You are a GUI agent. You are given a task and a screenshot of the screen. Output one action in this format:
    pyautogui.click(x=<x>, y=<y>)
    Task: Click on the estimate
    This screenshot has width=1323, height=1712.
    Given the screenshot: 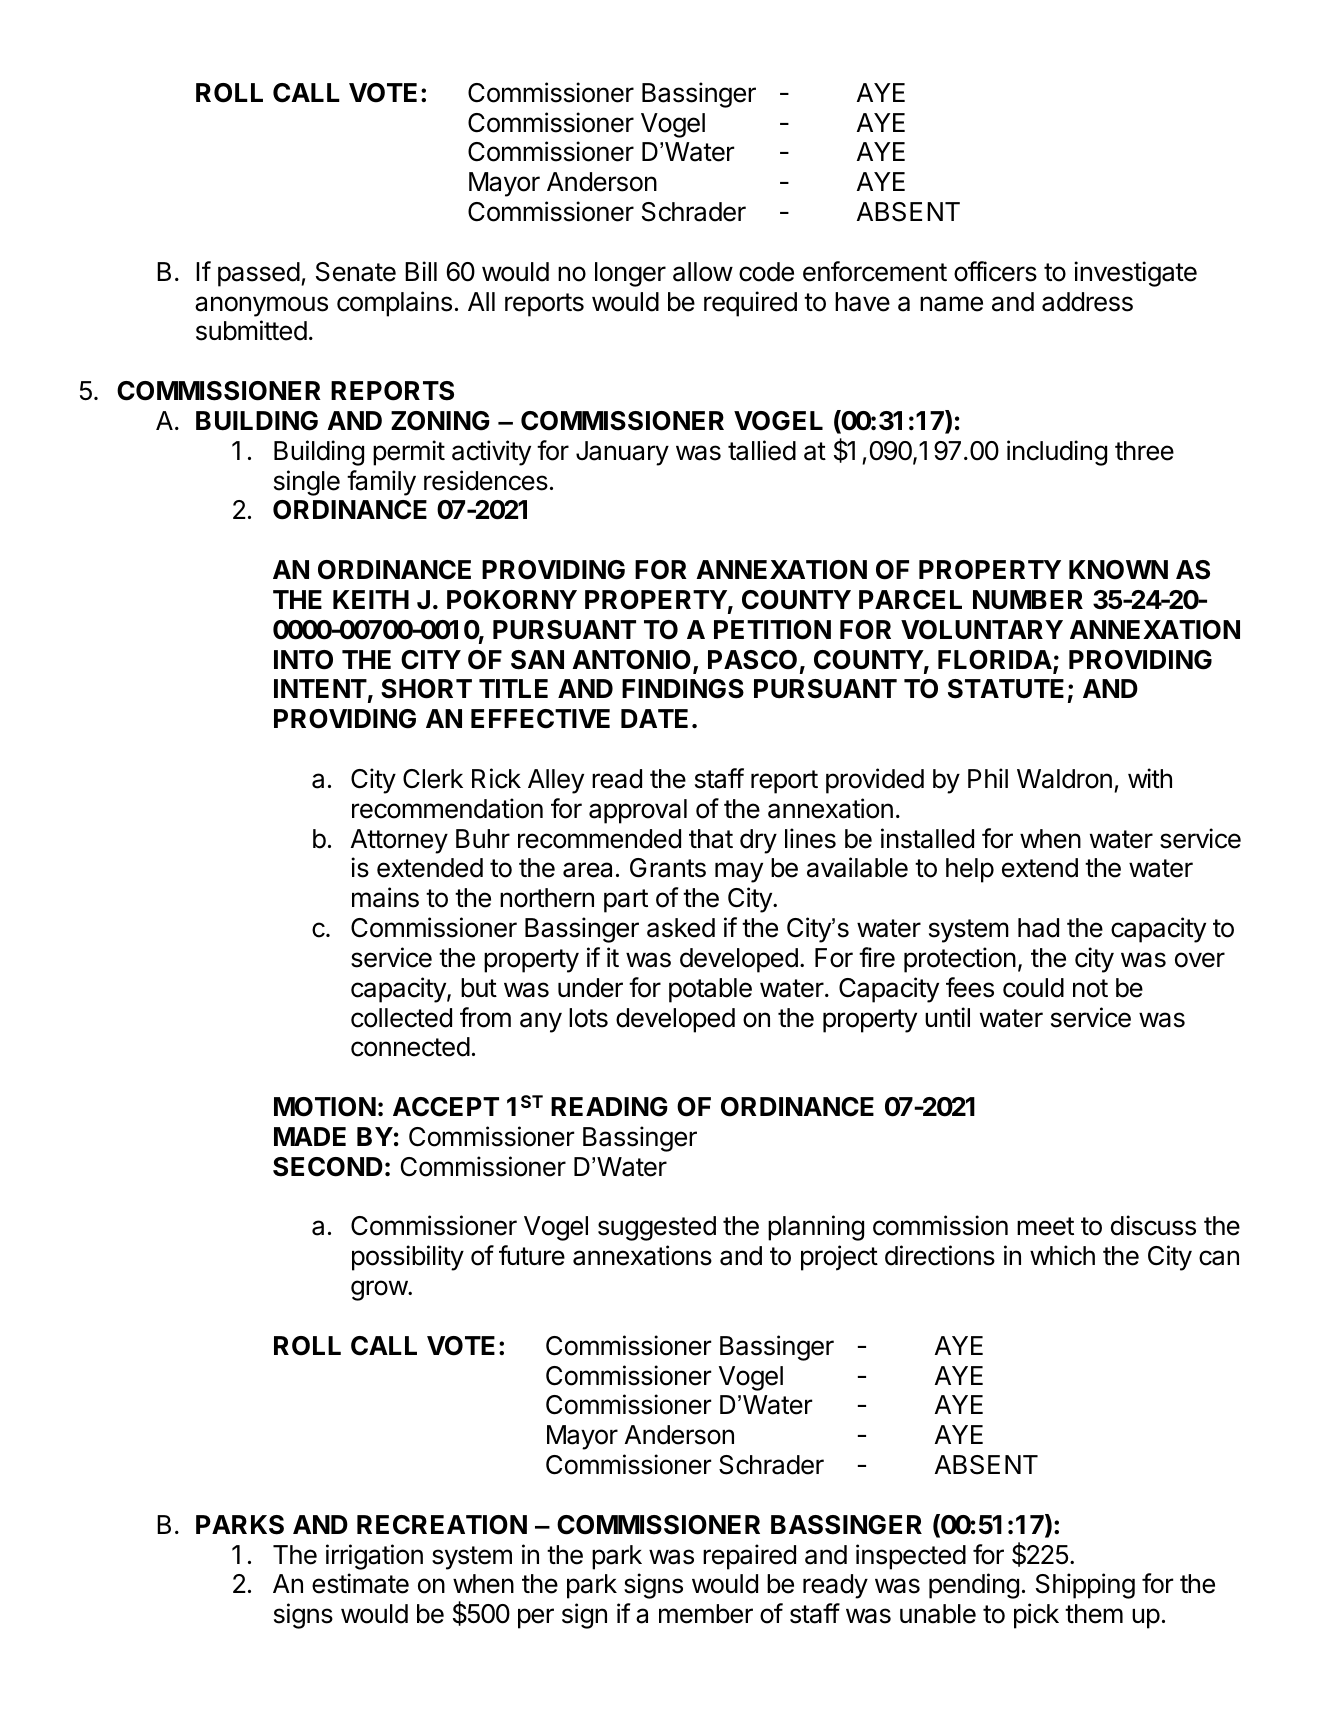 What is the action you would take?
    pyautogui.click(x=360, y=1583)
